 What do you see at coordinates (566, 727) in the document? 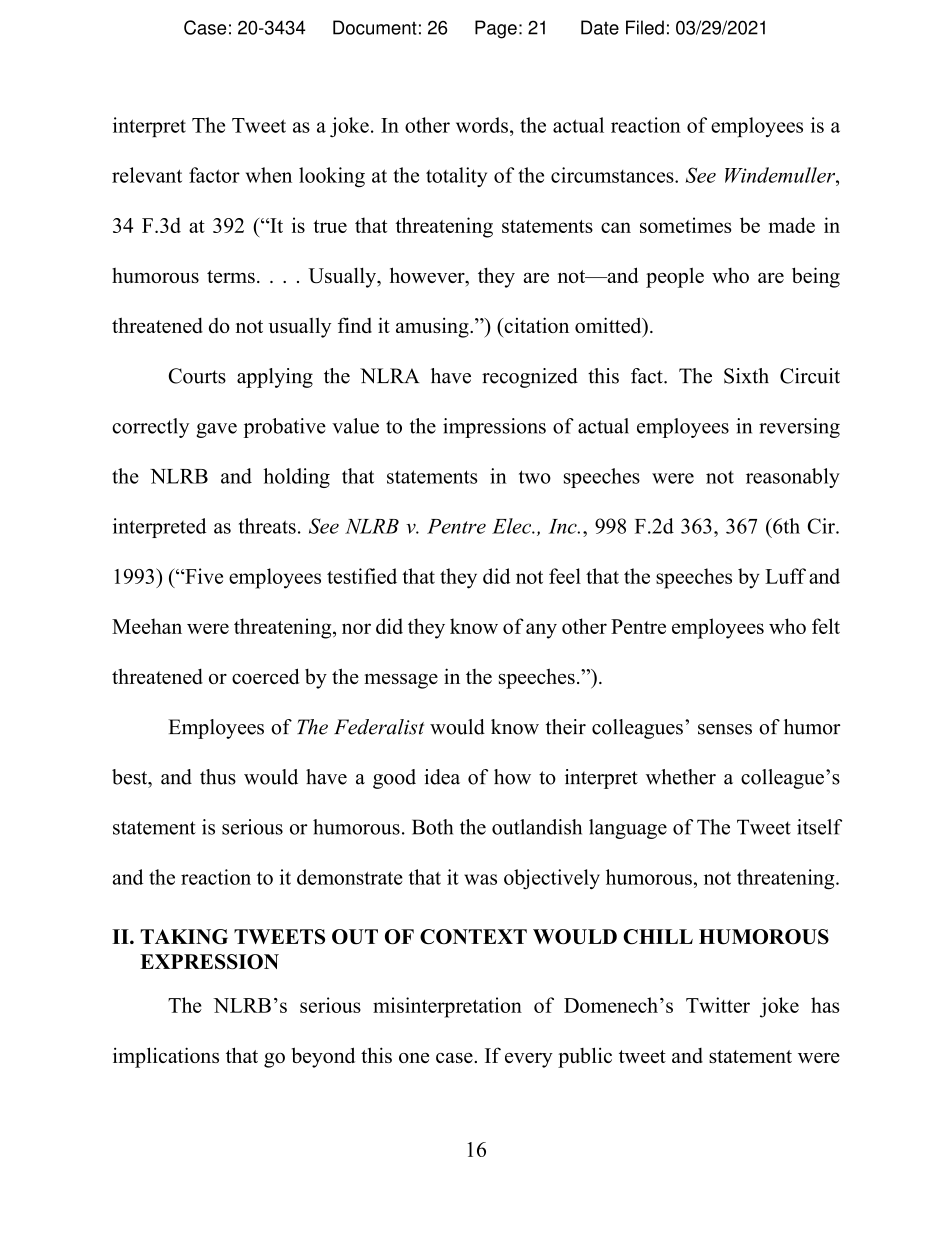
I see `their` at bounding box center [566, 727].
